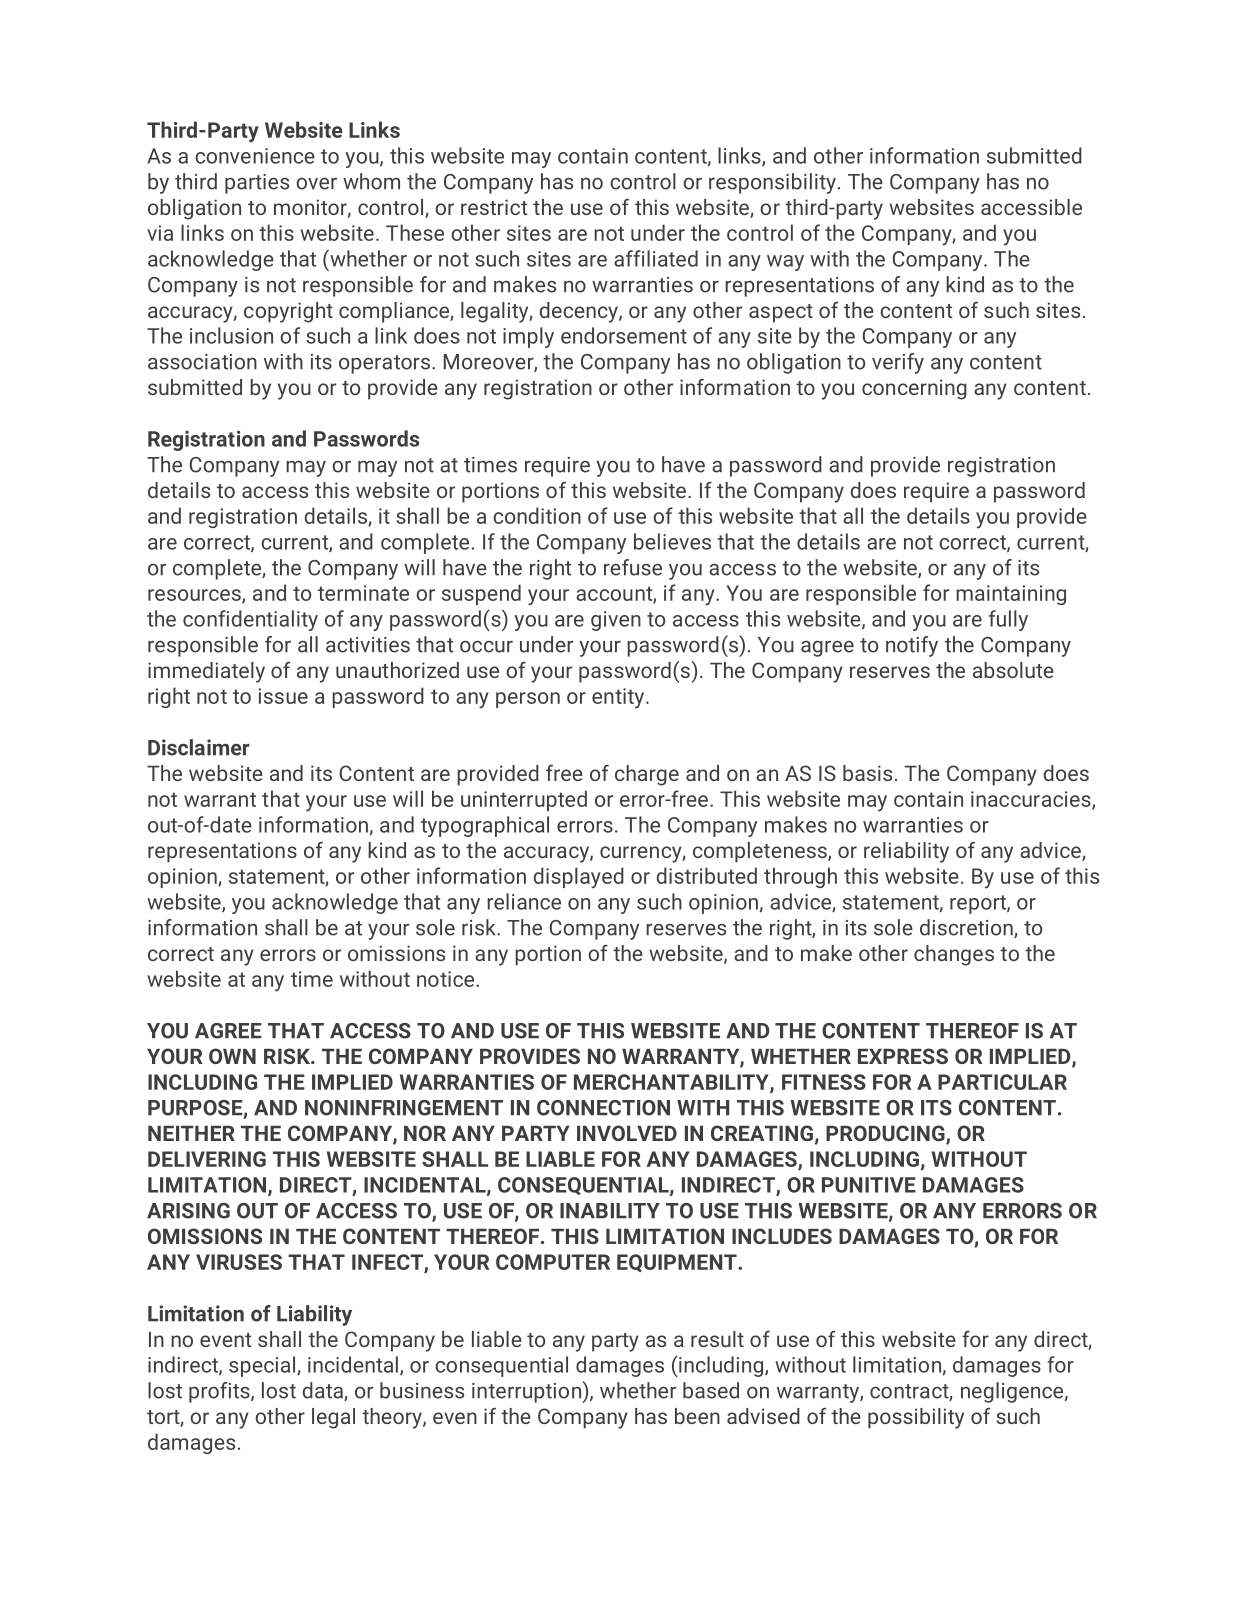 The width and height of the screenshot is (1249, 1617). Describe the element at coordinates (494, 207) in the screenshot. I see `restrict` at that location.
